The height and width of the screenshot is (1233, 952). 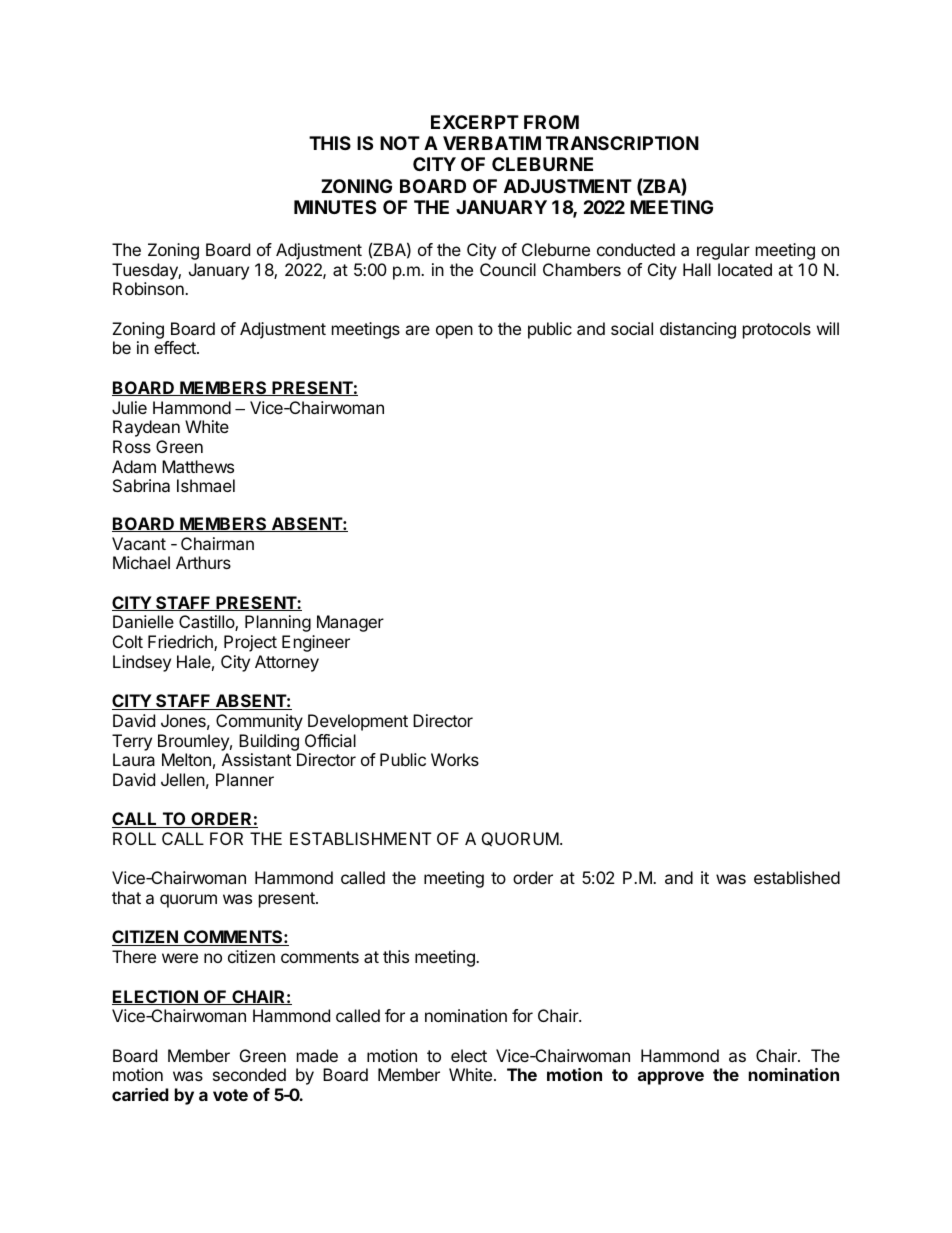 I want to click on seconded, so click(x=249, y=1074).
